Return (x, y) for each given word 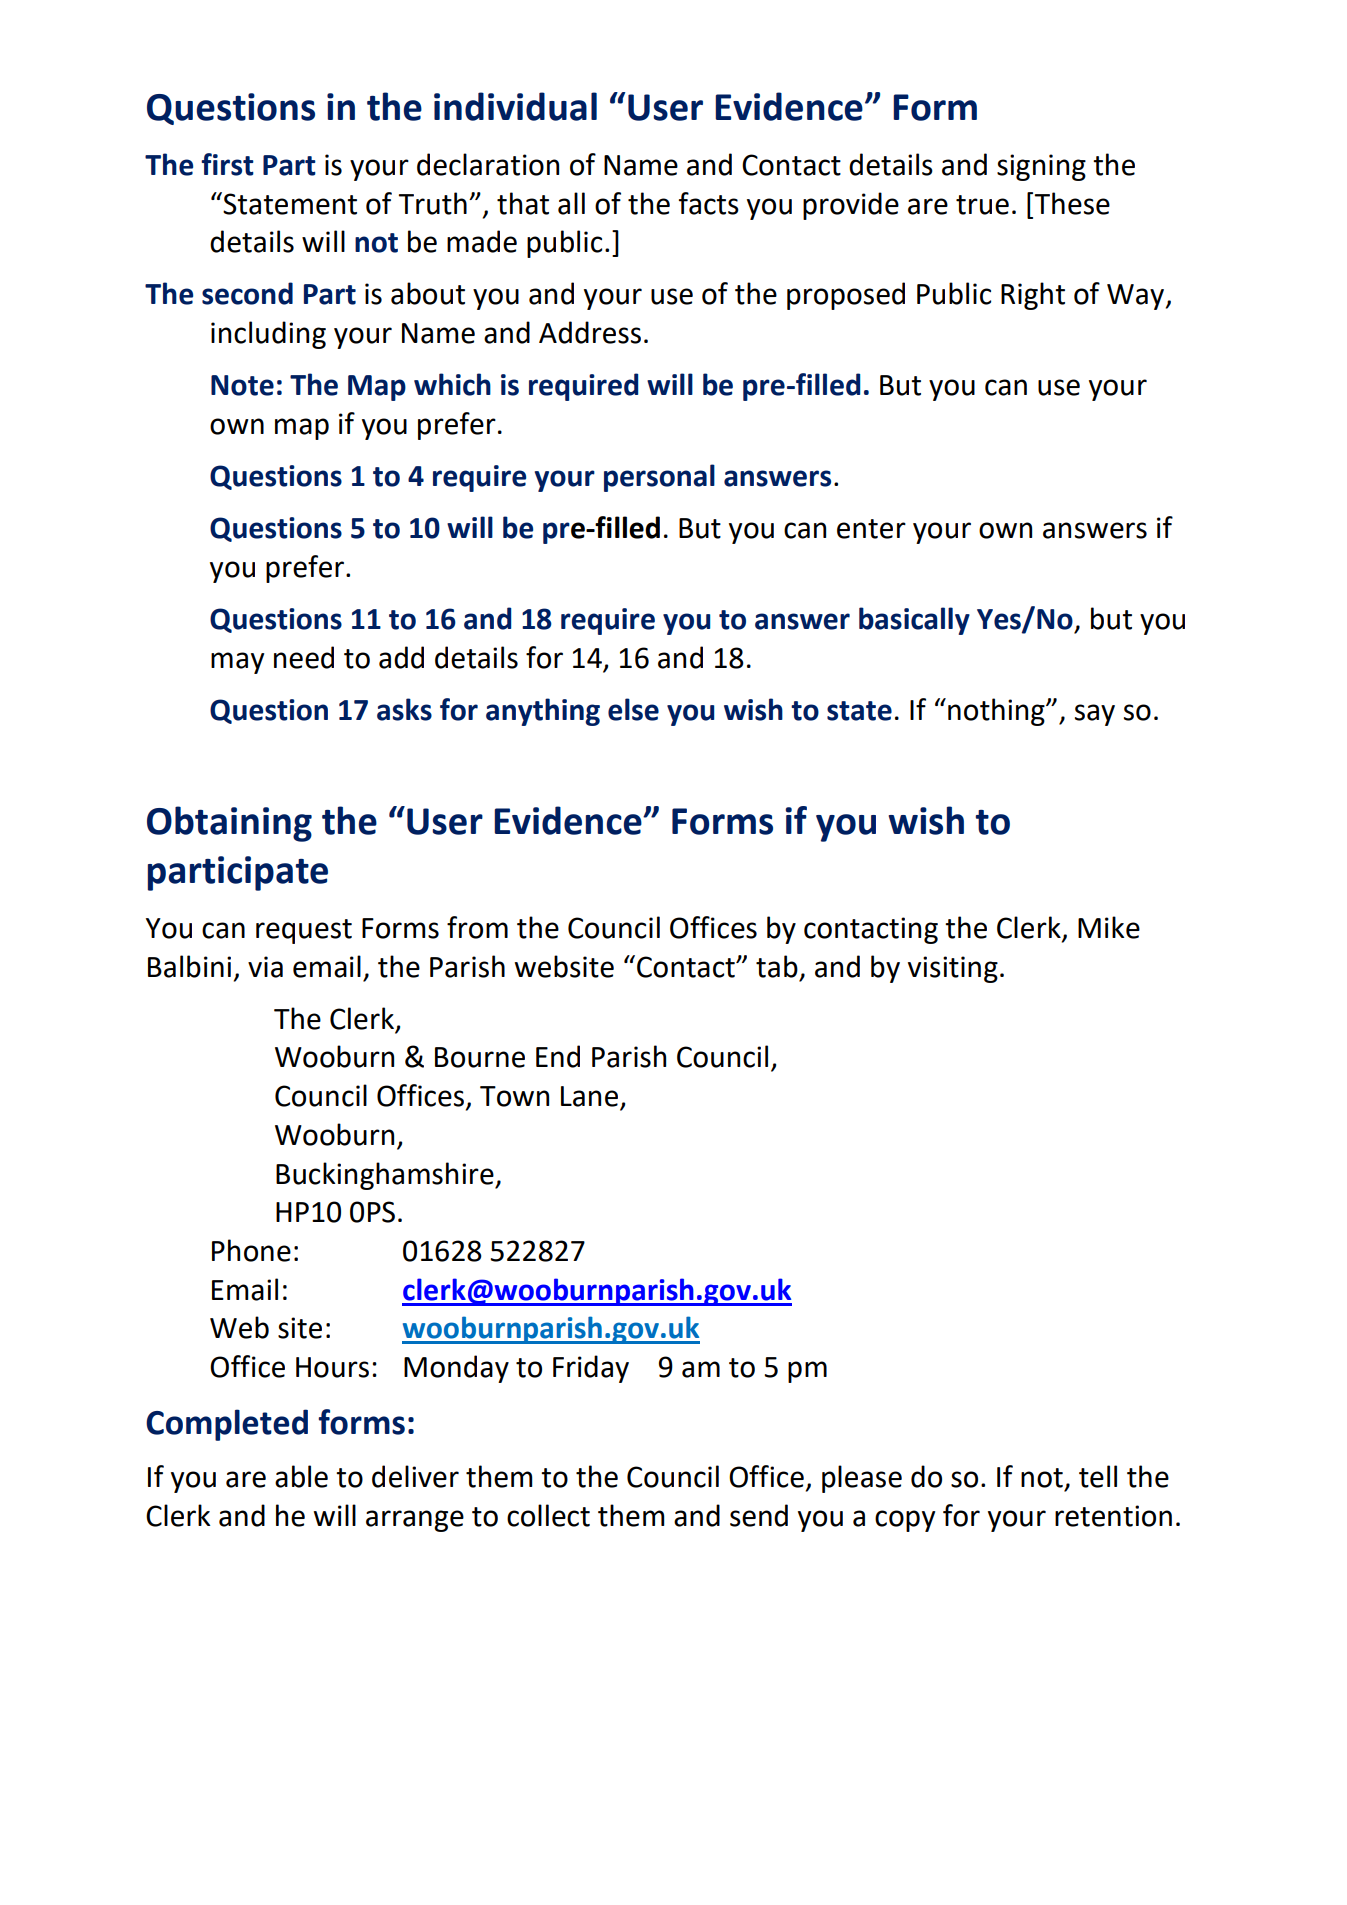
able (301, 1476)
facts (709, 203)
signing (1041, 167)
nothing (997, 712)
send (759, 1515)
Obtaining (229, 824)
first (227, 164)
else (633, 709)
